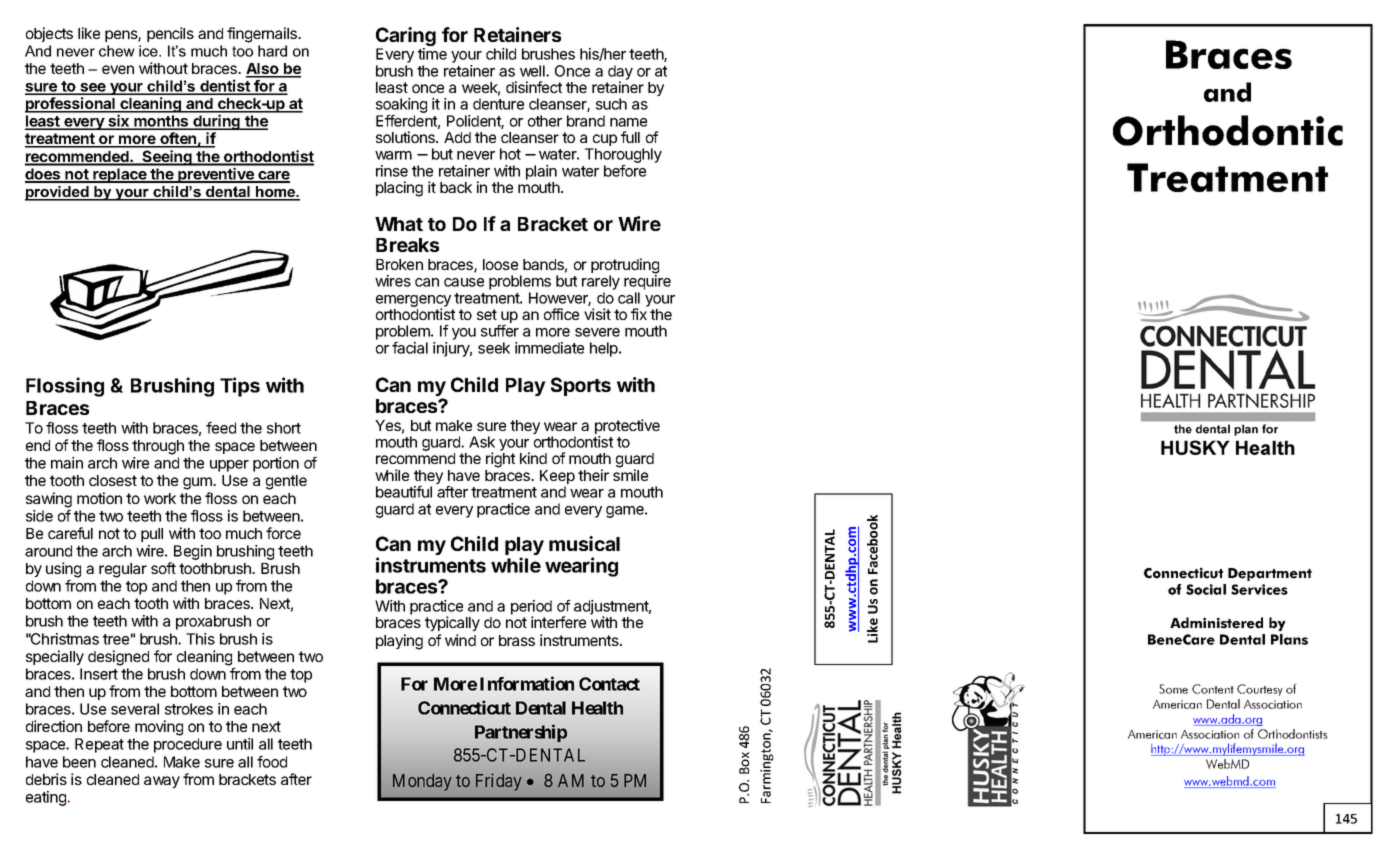 This image has height=850, width=1400. I want to click on Sports, so click(581, 386).
